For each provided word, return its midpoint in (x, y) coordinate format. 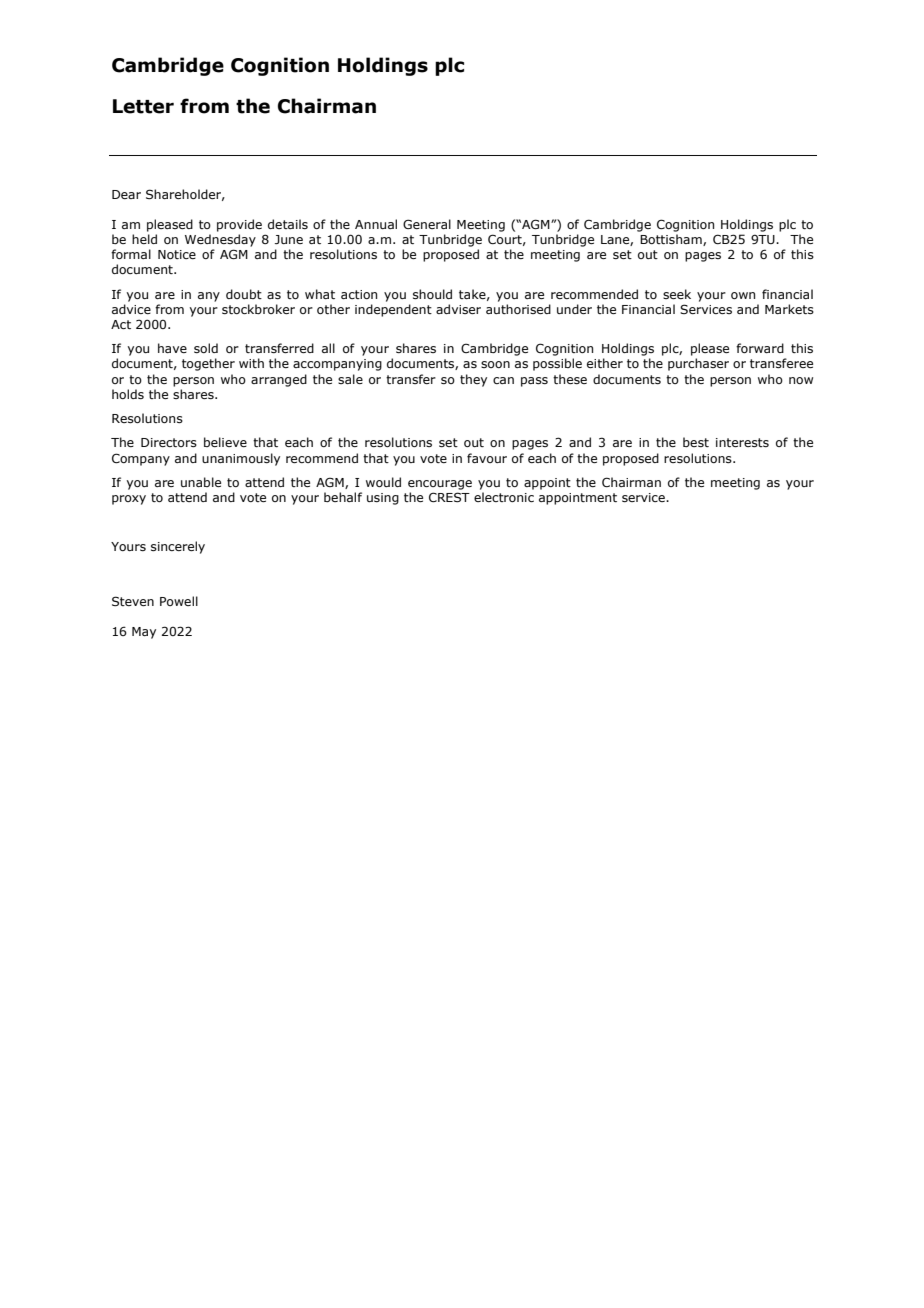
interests (742, 442)
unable (201, 482)
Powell (179, 601)
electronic (504, 497)
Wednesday (220, 240)
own (743, 295)
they (473, 380)
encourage (440, 485)
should (432, 294)
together (208, 364)
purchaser (698, 364)
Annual (376, 224)
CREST (449, 497)
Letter (143, 106)
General (427, 224)
